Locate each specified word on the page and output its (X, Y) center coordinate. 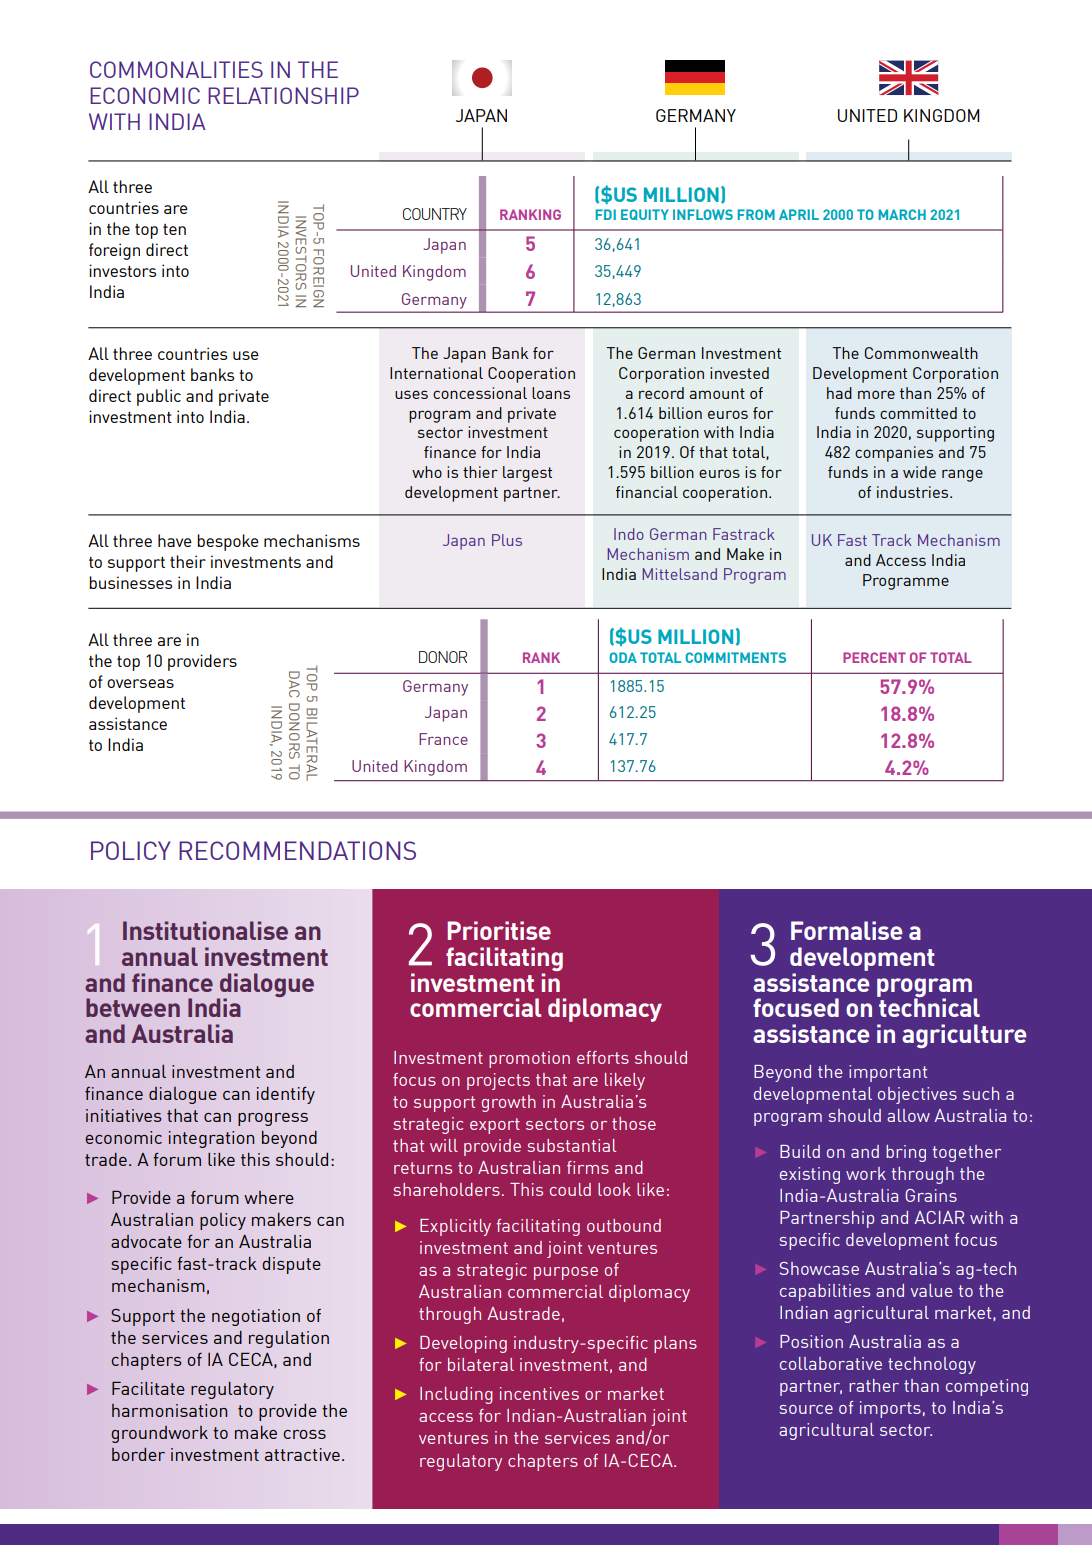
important (888, 1073)
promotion (529, 1059)
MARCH (902, 214)
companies (894, 454)
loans (551, 393)
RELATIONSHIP (283, 95)
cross (304, 1434)
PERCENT (874, 657)
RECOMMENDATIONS (297, 850)
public (159, 397)
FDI (606, 214)
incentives (539, 1393)
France (443, 739)
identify (286, 1095)
